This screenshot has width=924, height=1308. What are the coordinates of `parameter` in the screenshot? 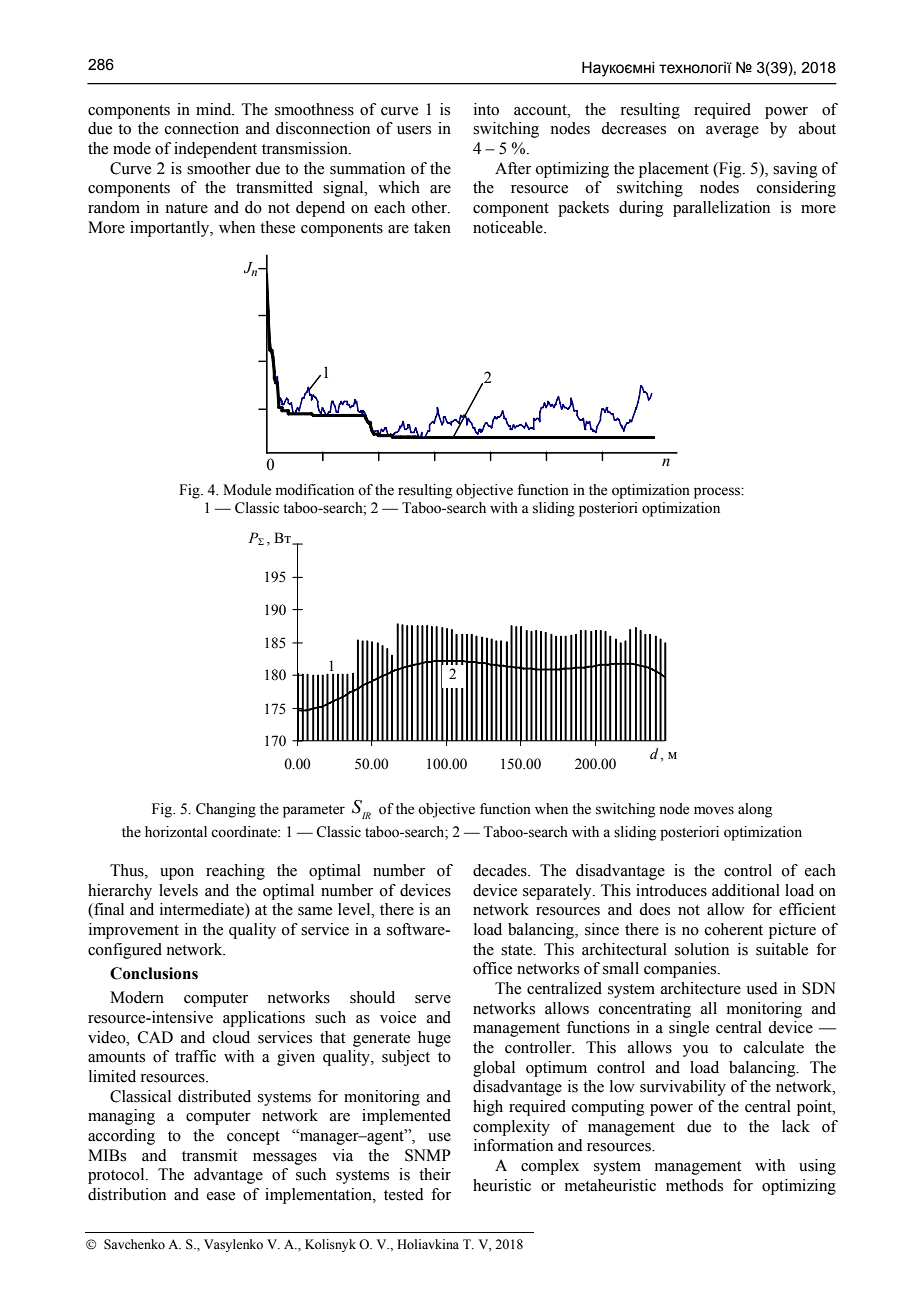 It's located at (314, 811).
